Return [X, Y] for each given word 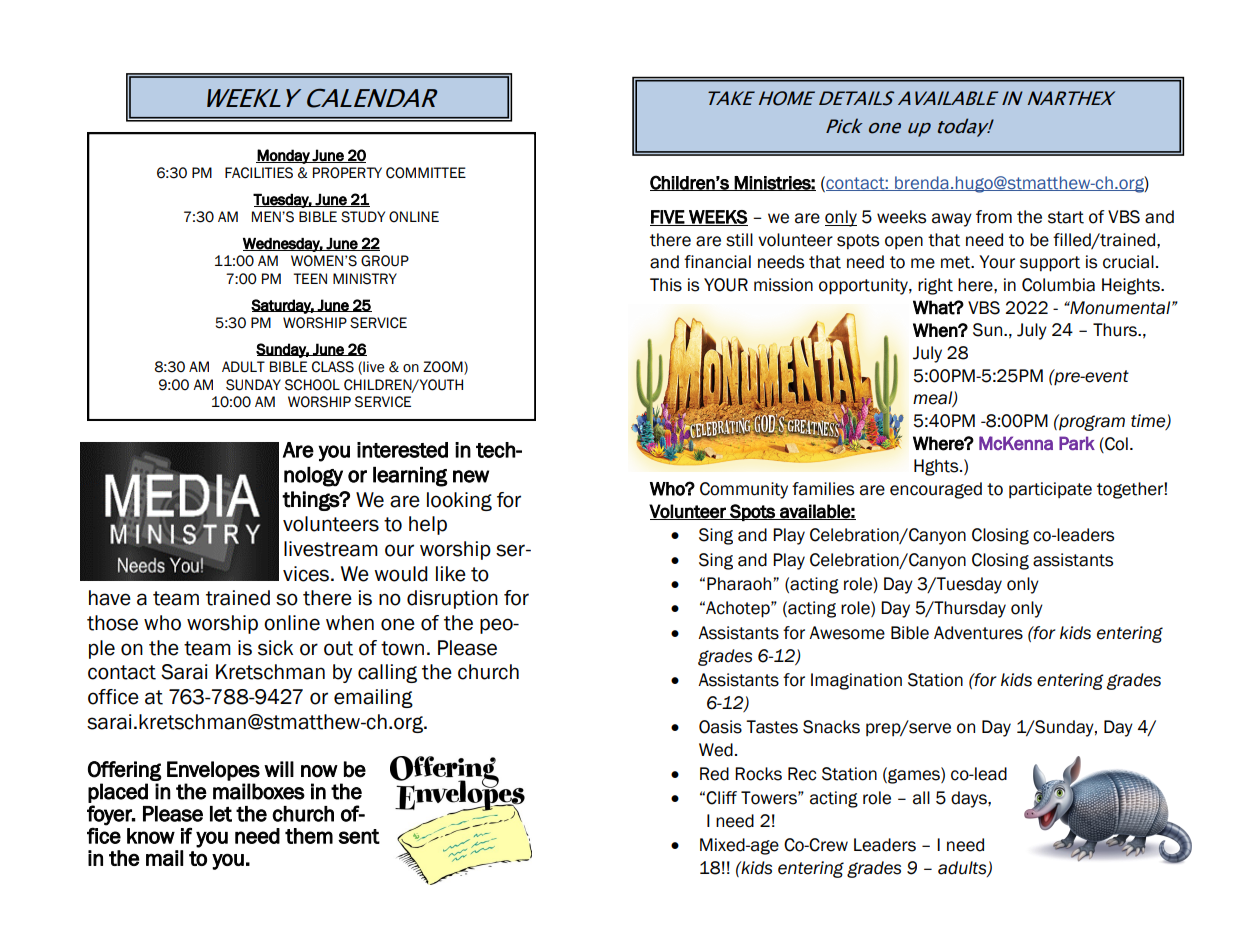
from [994, 217]
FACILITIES [259, 173]
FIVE [668, 218]
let [221, 814]
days [970, 799]
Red [714, 774]
